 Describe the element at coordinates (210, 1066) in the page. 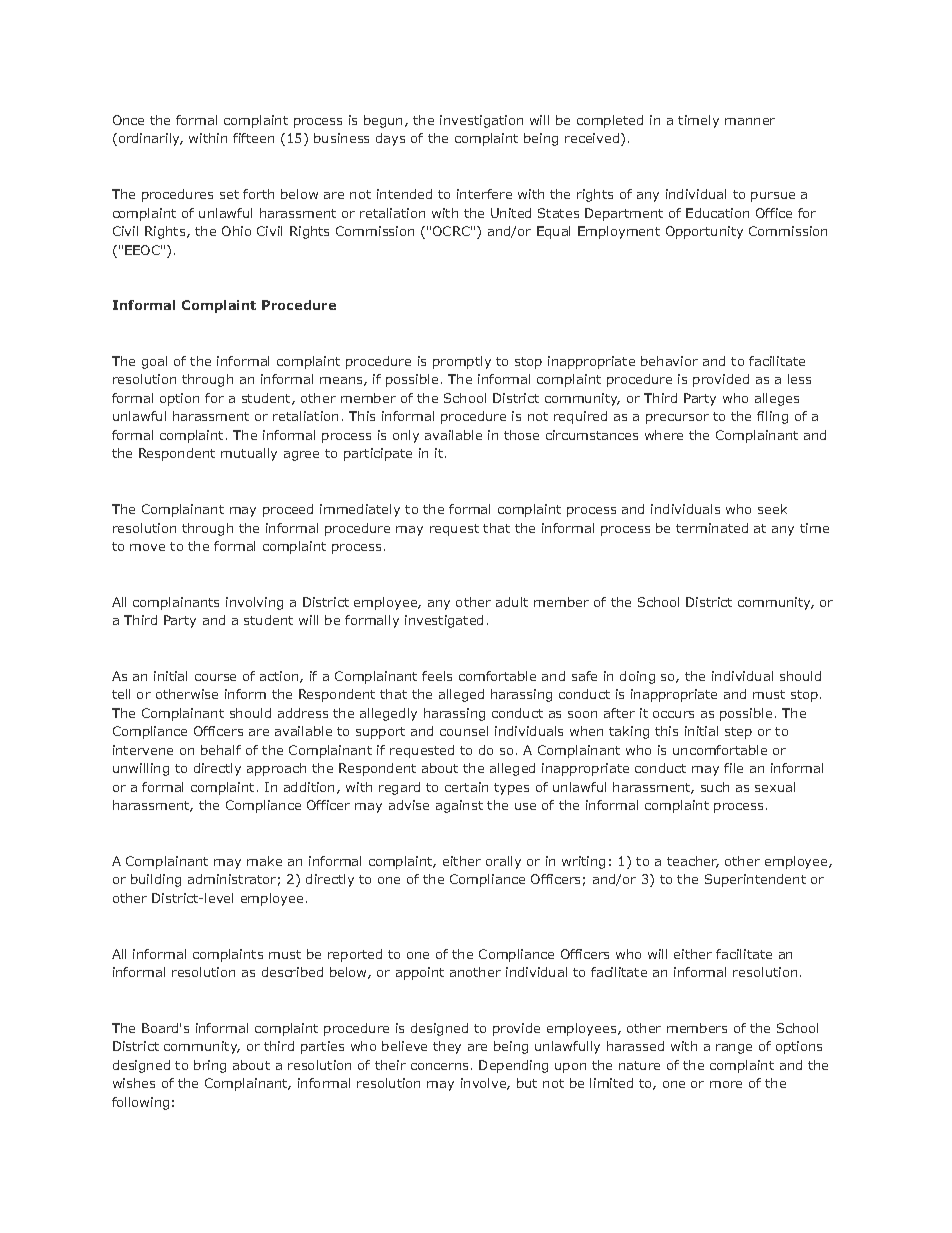

I see `bring` at that location.
